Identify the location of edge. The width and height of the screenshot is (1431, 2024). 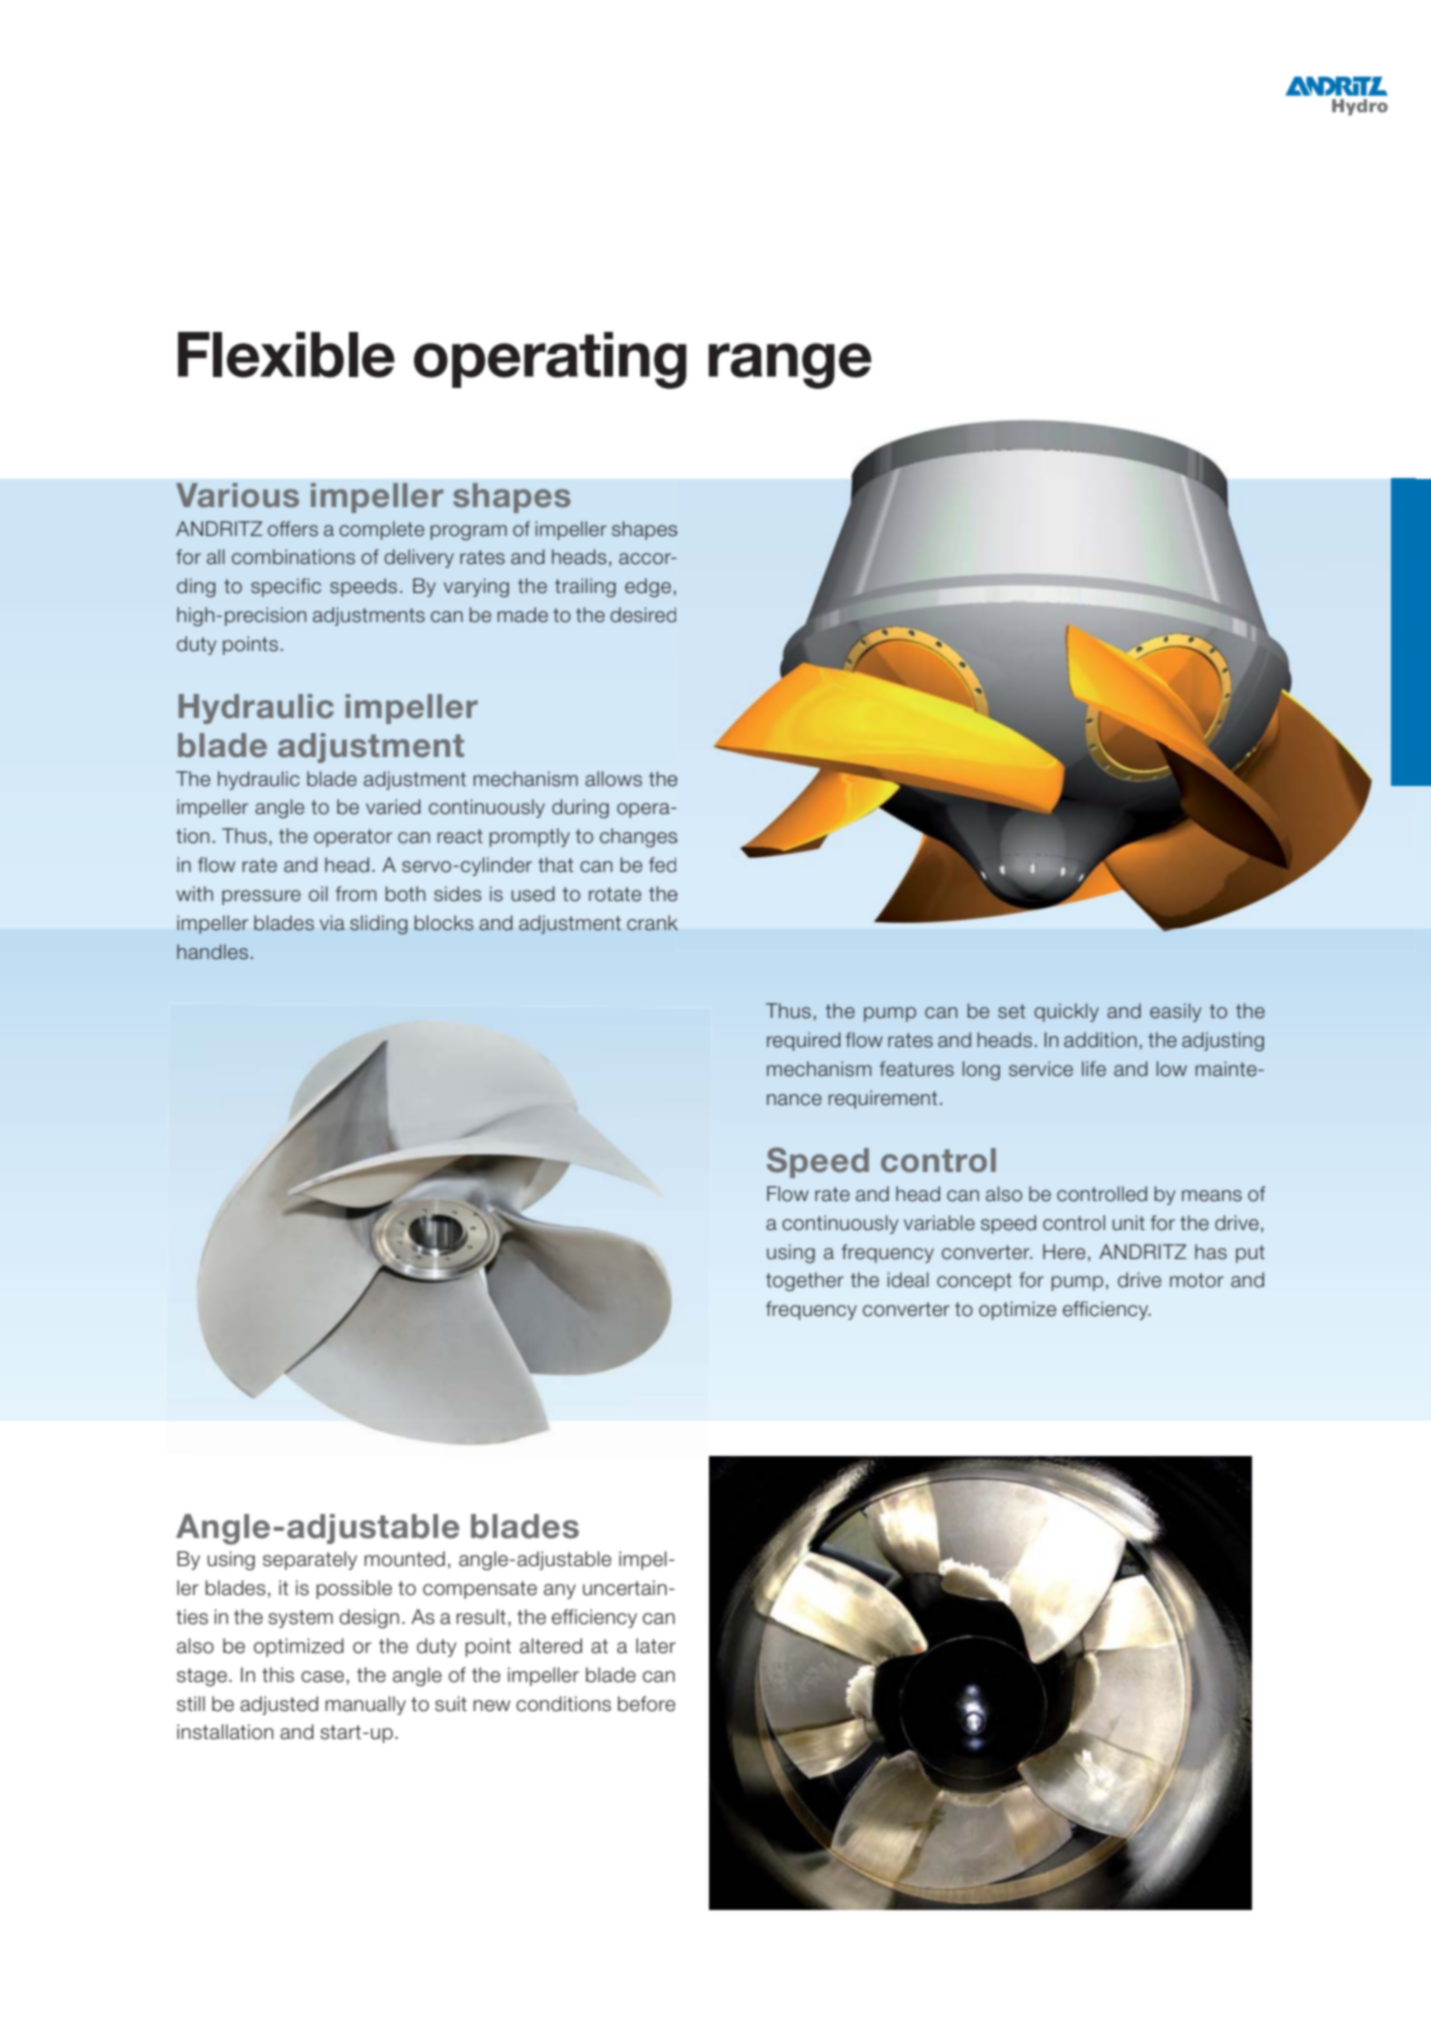
(648, 587).
